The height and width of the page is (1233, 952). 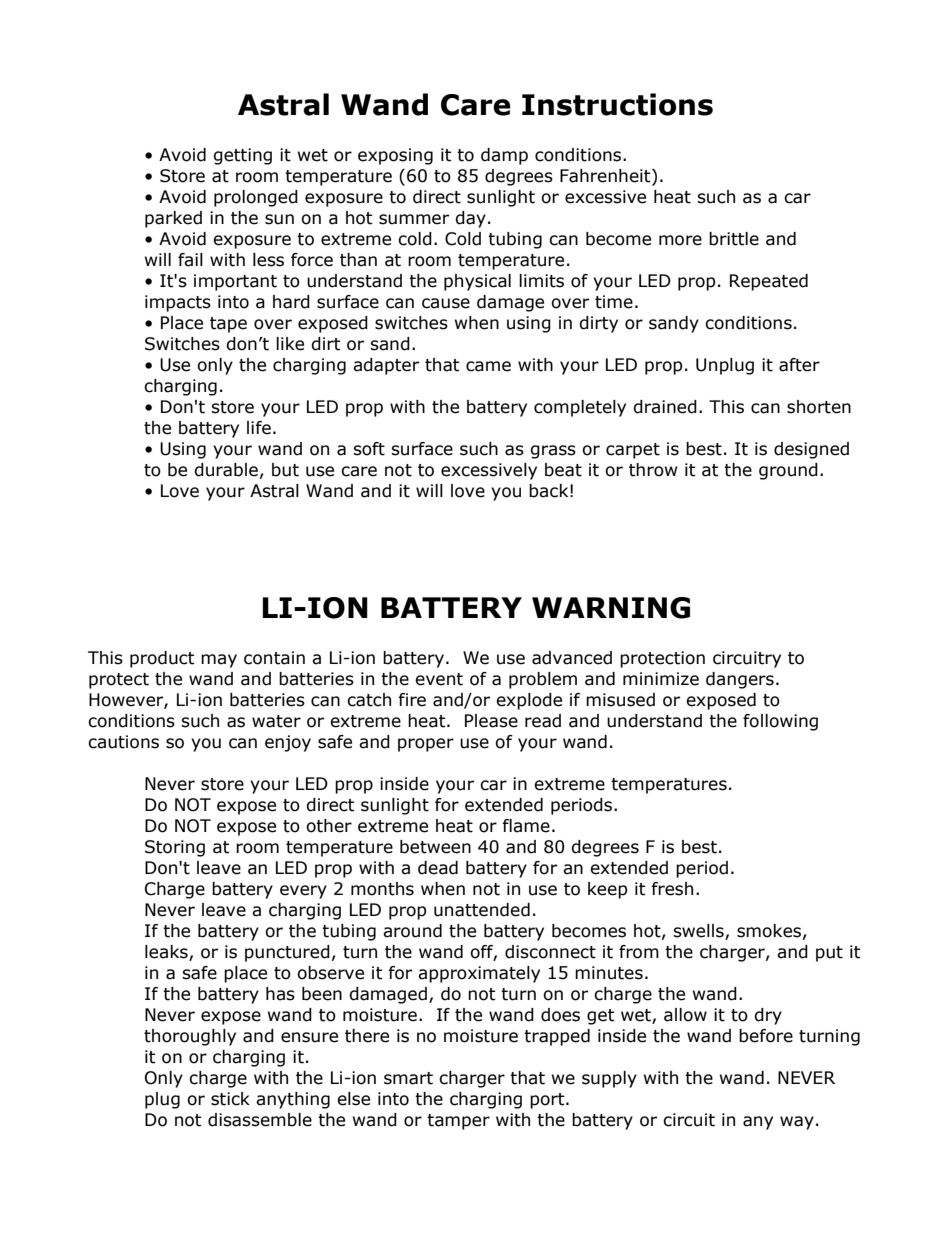 I want to click on getting, so click(x=242, y=156).
